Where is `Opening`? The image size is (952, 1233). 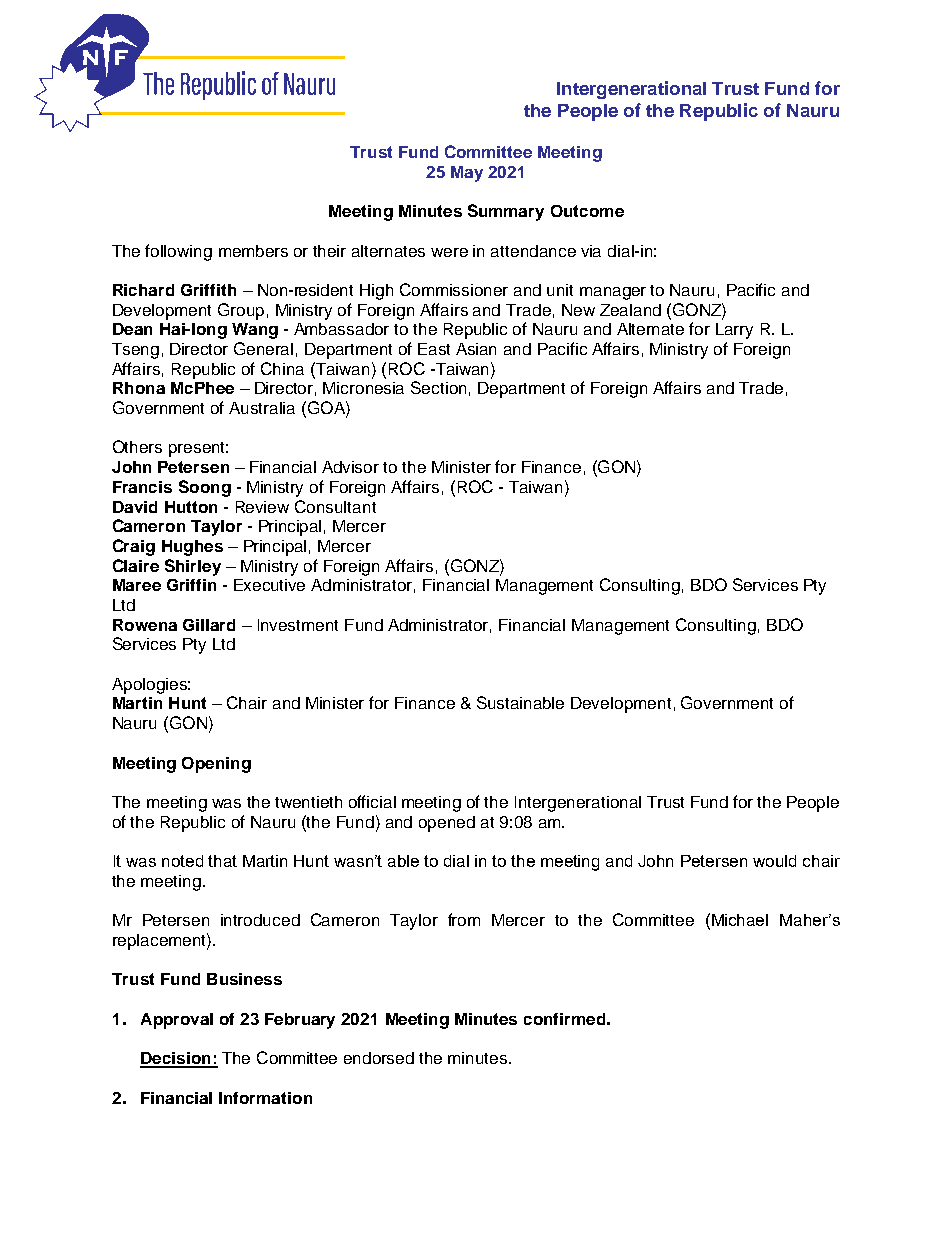
Opening is located at coordinates (216, 765).
